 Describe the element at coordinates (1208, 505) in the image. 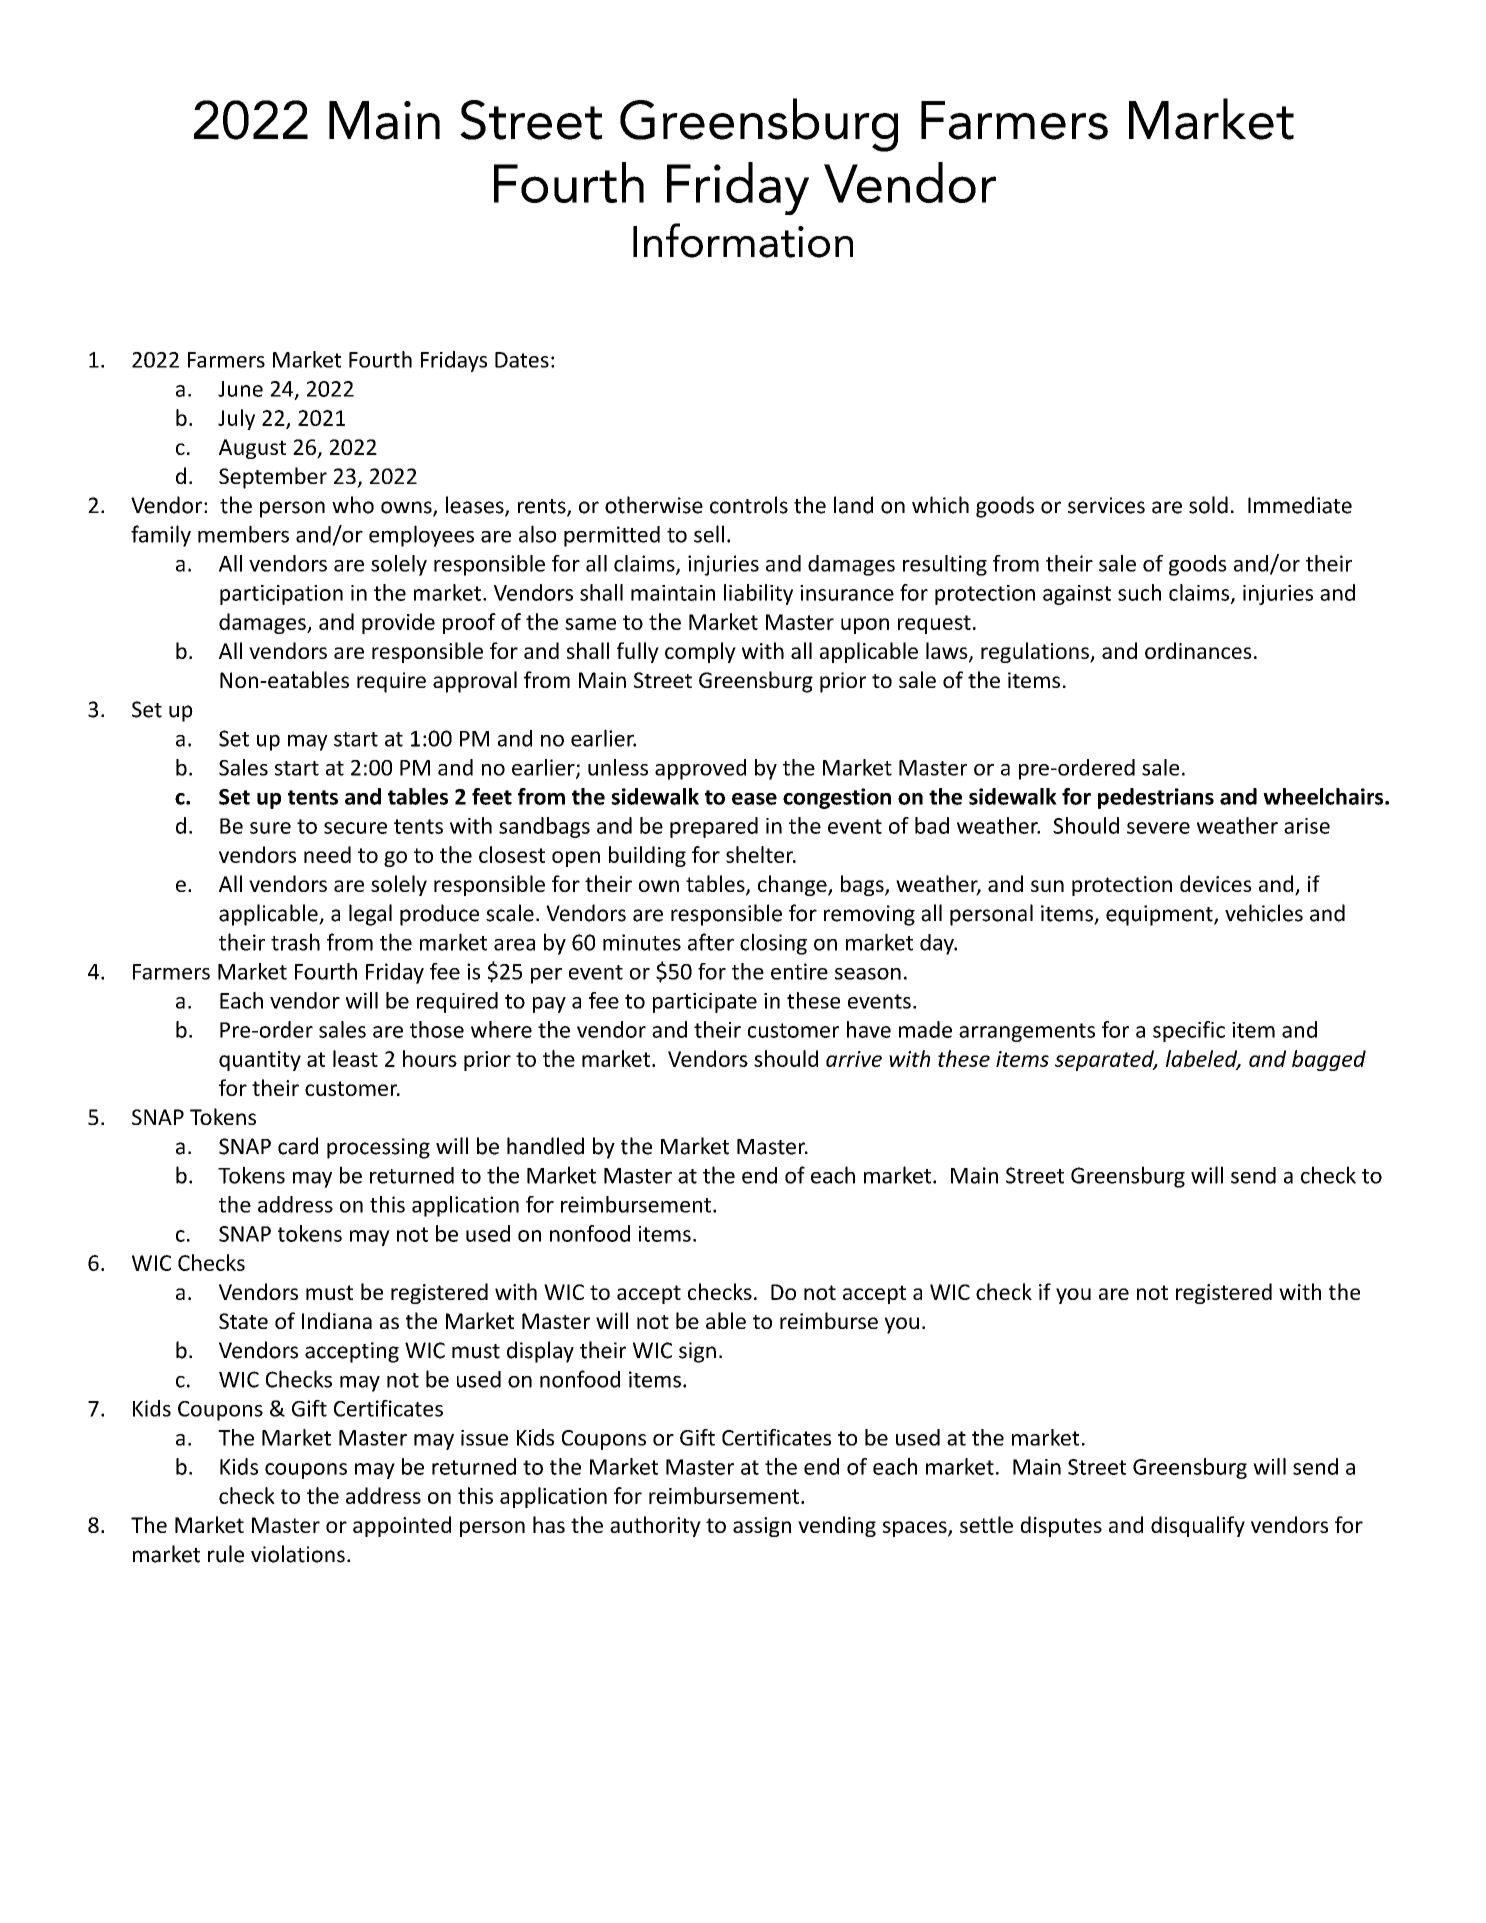

I see `sold` at that location.
